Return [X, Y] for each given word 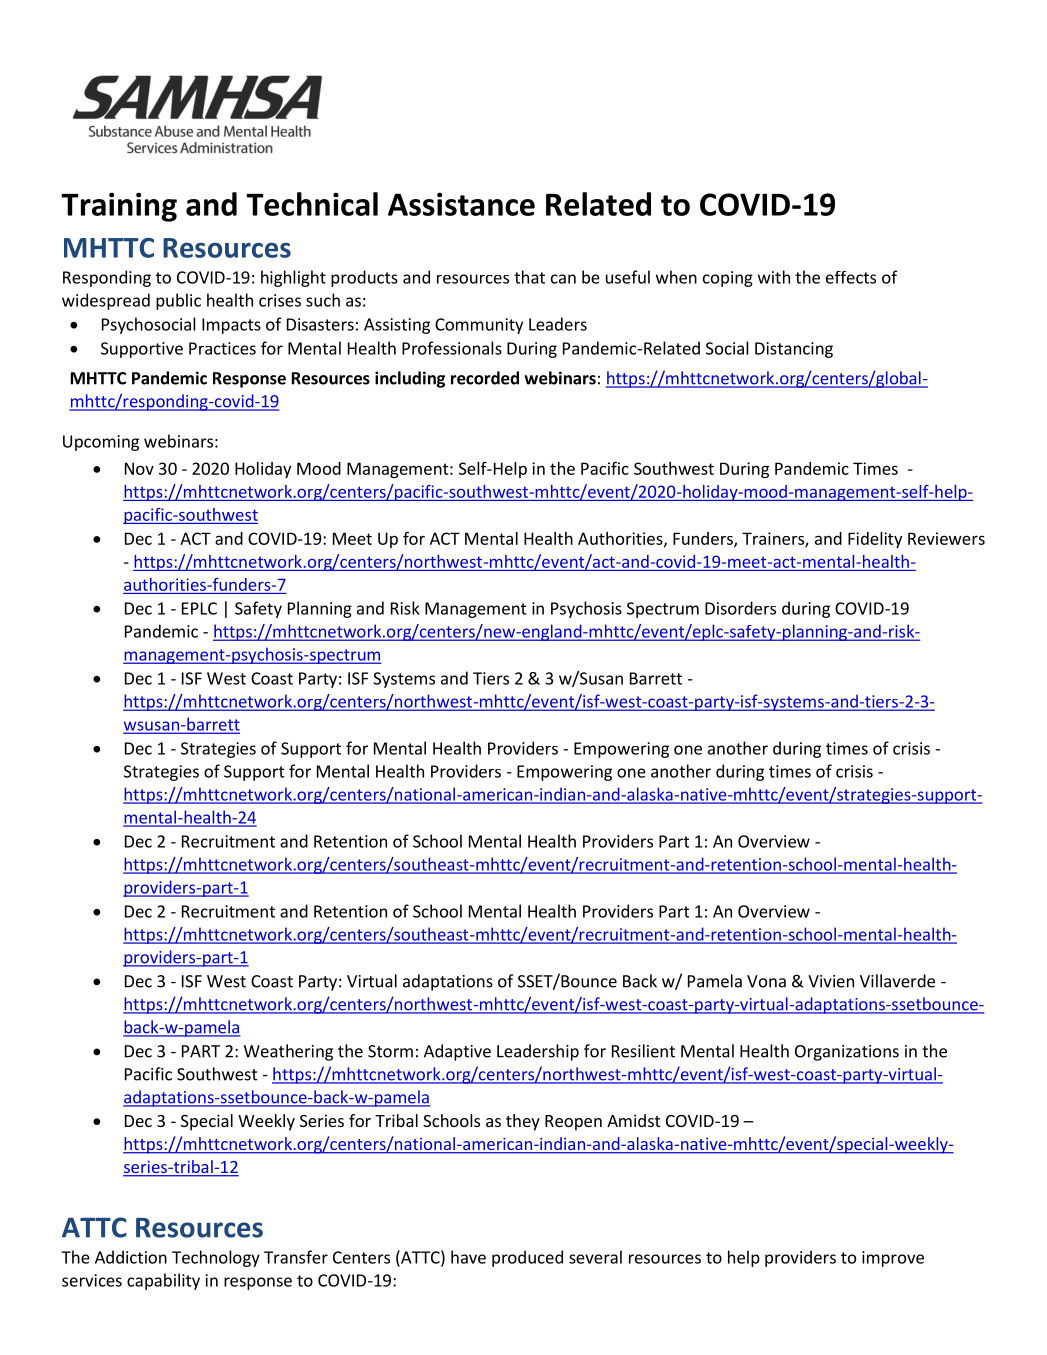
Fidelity [875, 540]
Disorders [740, 608]
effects [851, 277]
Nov [139, 468]
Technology [216, 1258]
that [529, 277]
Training [119, 207]
